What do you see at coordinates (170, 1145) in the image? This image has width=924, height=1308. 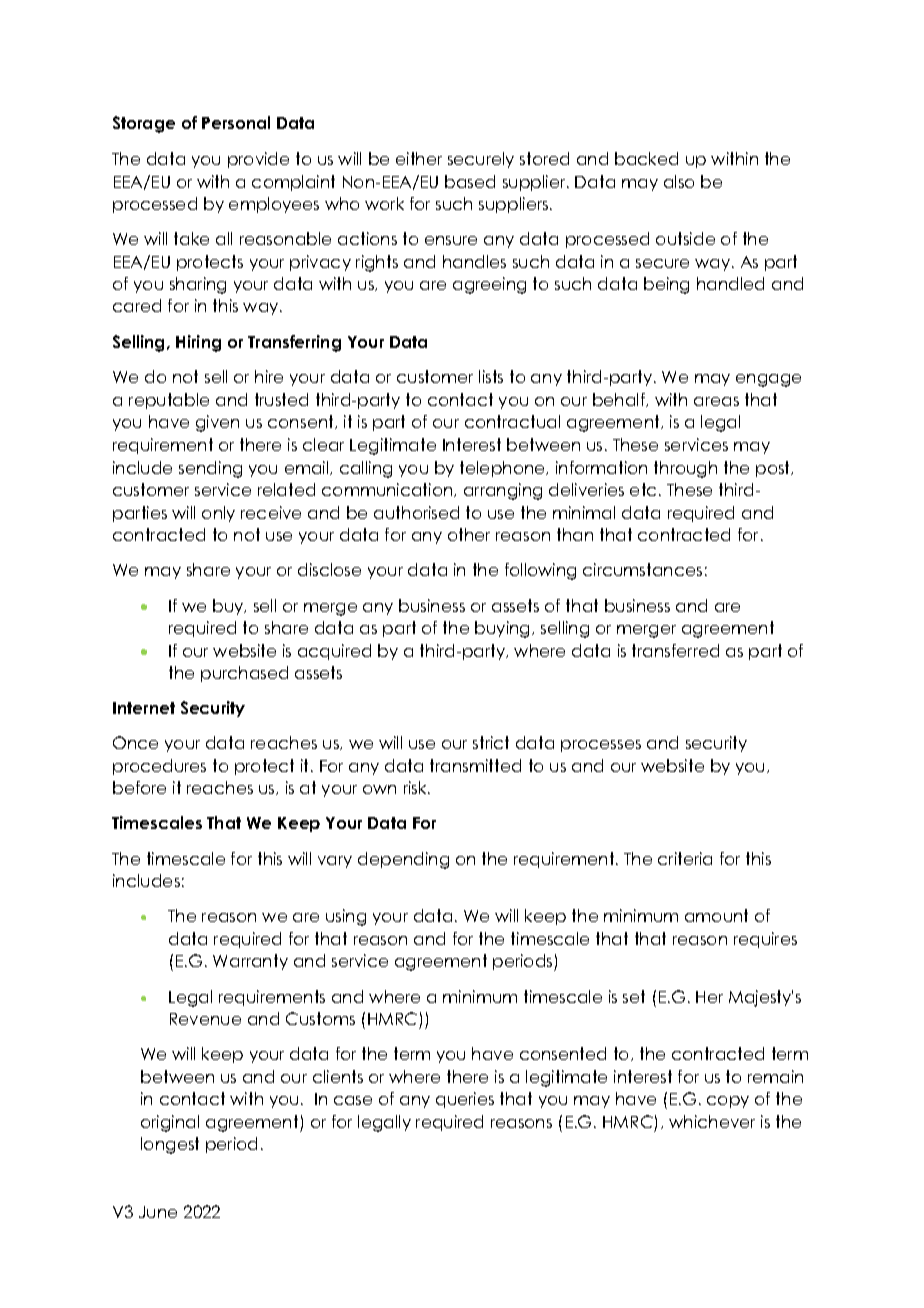 I see `longest` at bounding box center [170, 1145].
